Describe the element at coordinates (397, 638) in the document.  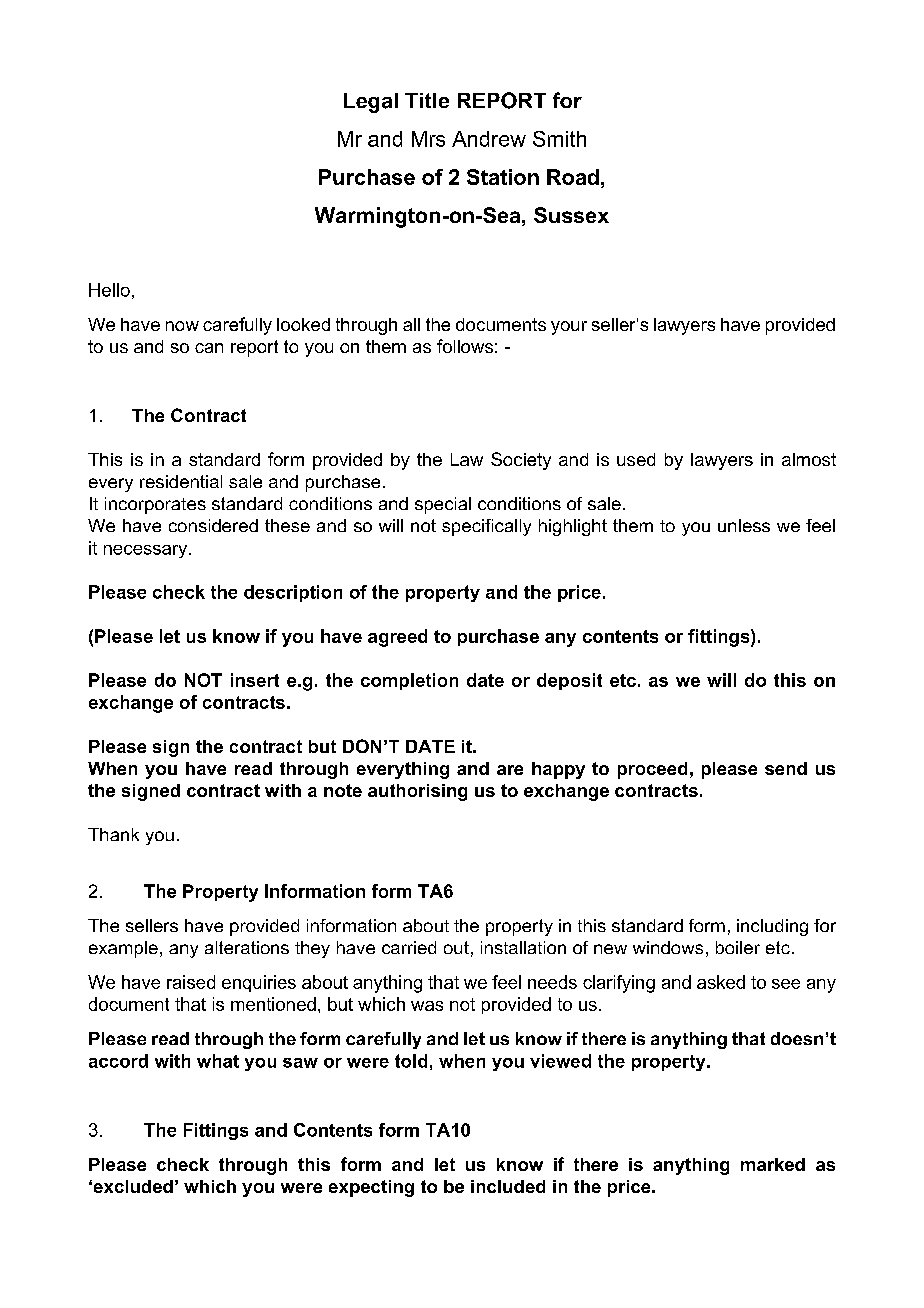
I see `agreed` at that location.
